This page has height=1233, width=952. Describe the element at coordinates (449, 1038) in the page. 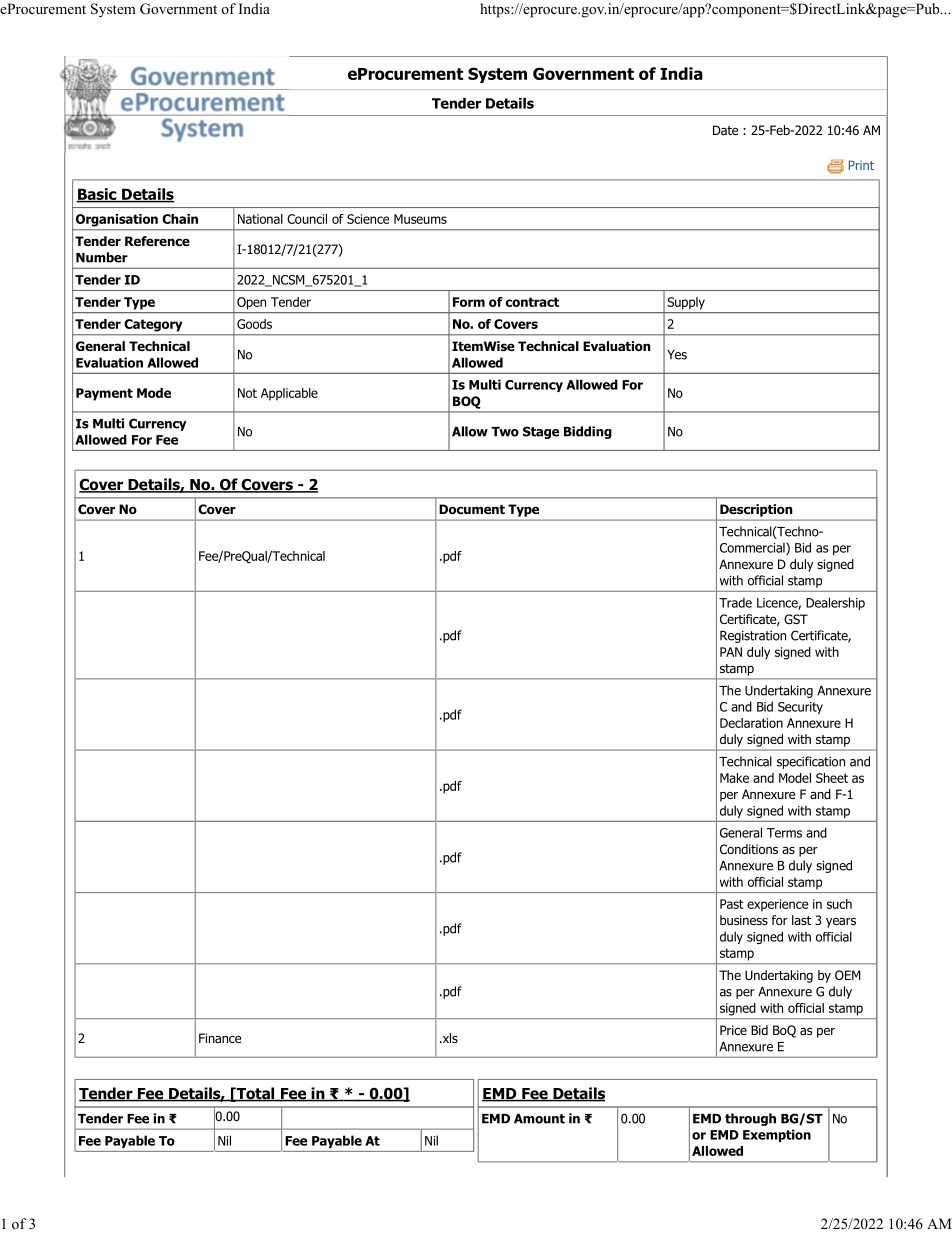

I see `xls` at that location.
